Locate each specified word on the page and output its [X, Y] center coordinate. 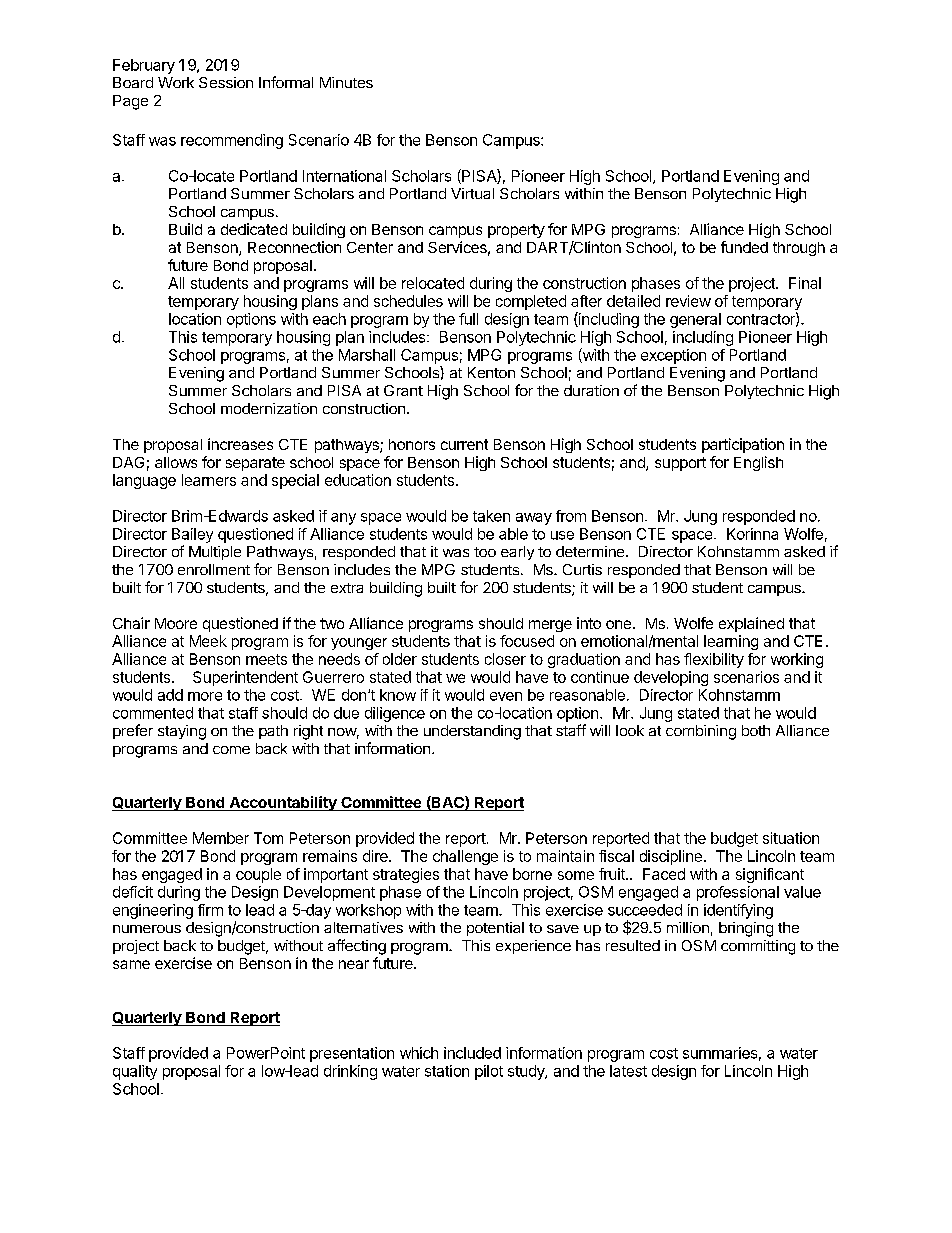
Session [226, 82]
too [485, 552]
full [468, 319]
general [695, 320]
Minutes [346, 82]
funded [744, 247]
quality [135, 1072]
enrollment [214, 569]
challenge [465, 857]
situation [791, 838]
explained [751, 624]
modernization [269, 408]
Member [221, 838]
